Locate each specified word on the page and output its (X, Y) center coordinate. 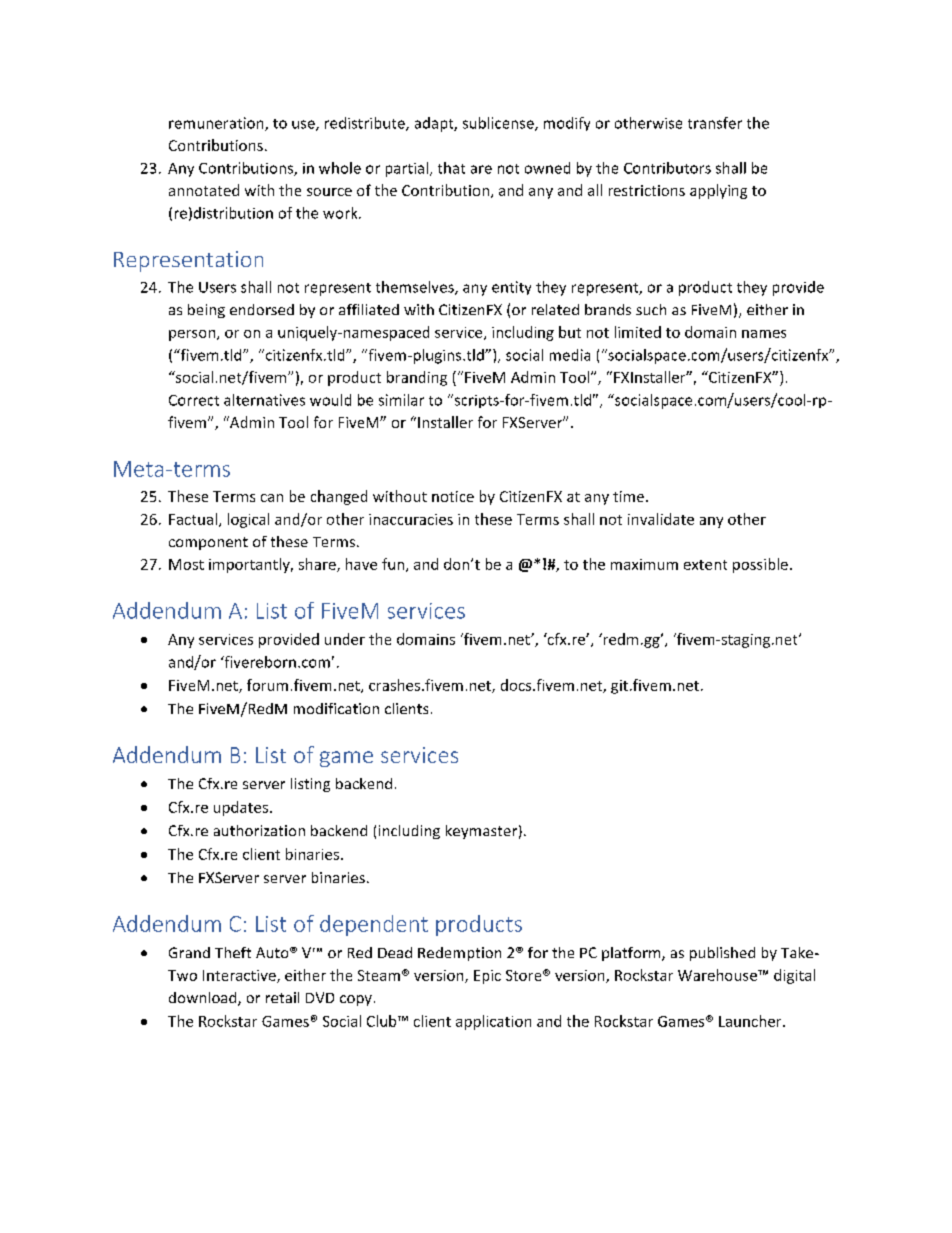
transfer (715, 123)
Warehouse (718, 975)
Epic (487, 977)
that (451, 168)
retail (282, 997)
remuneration (217, 124)
